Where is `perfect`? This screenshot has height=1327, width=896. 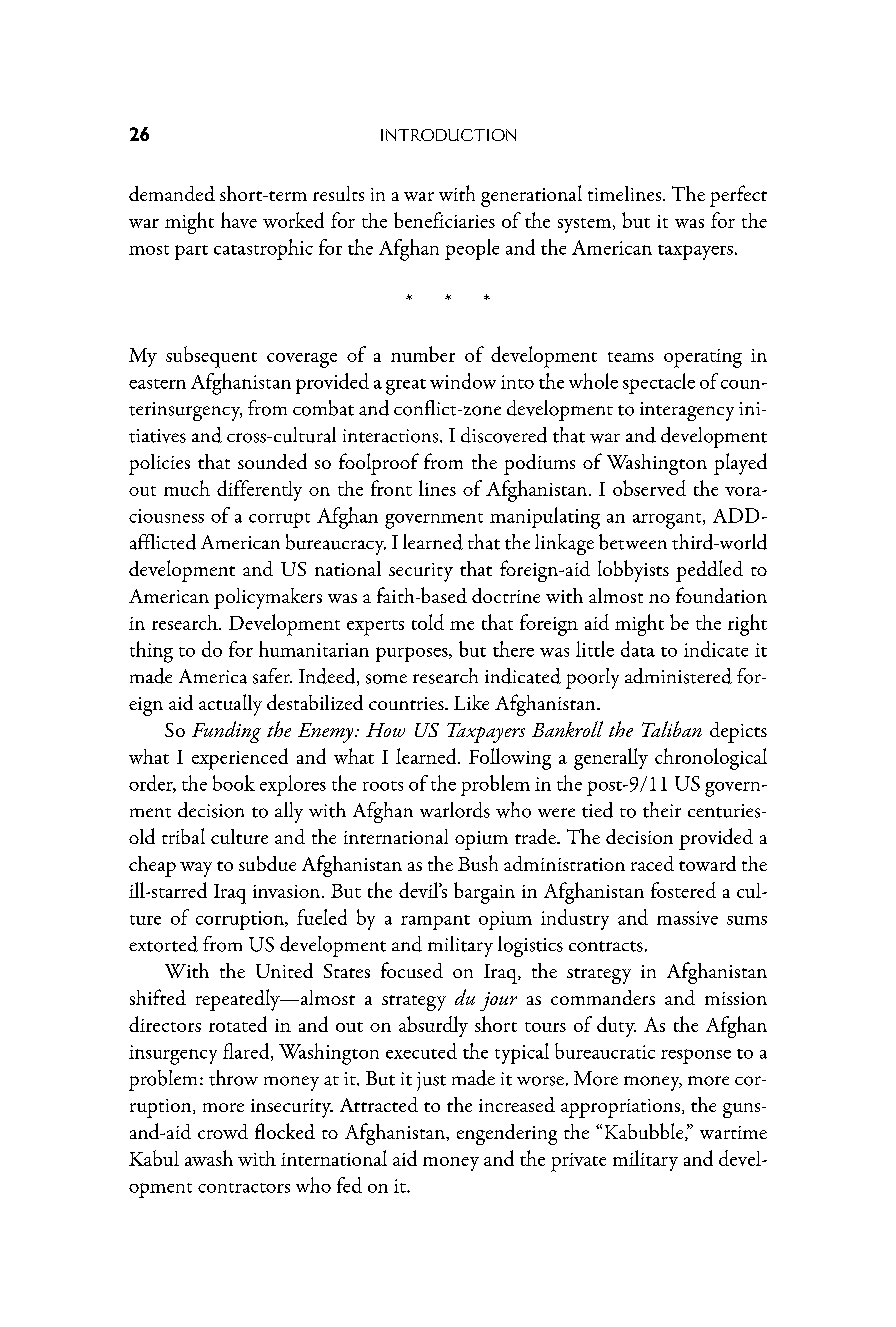 perfect is located at coordinates (738, 196).
